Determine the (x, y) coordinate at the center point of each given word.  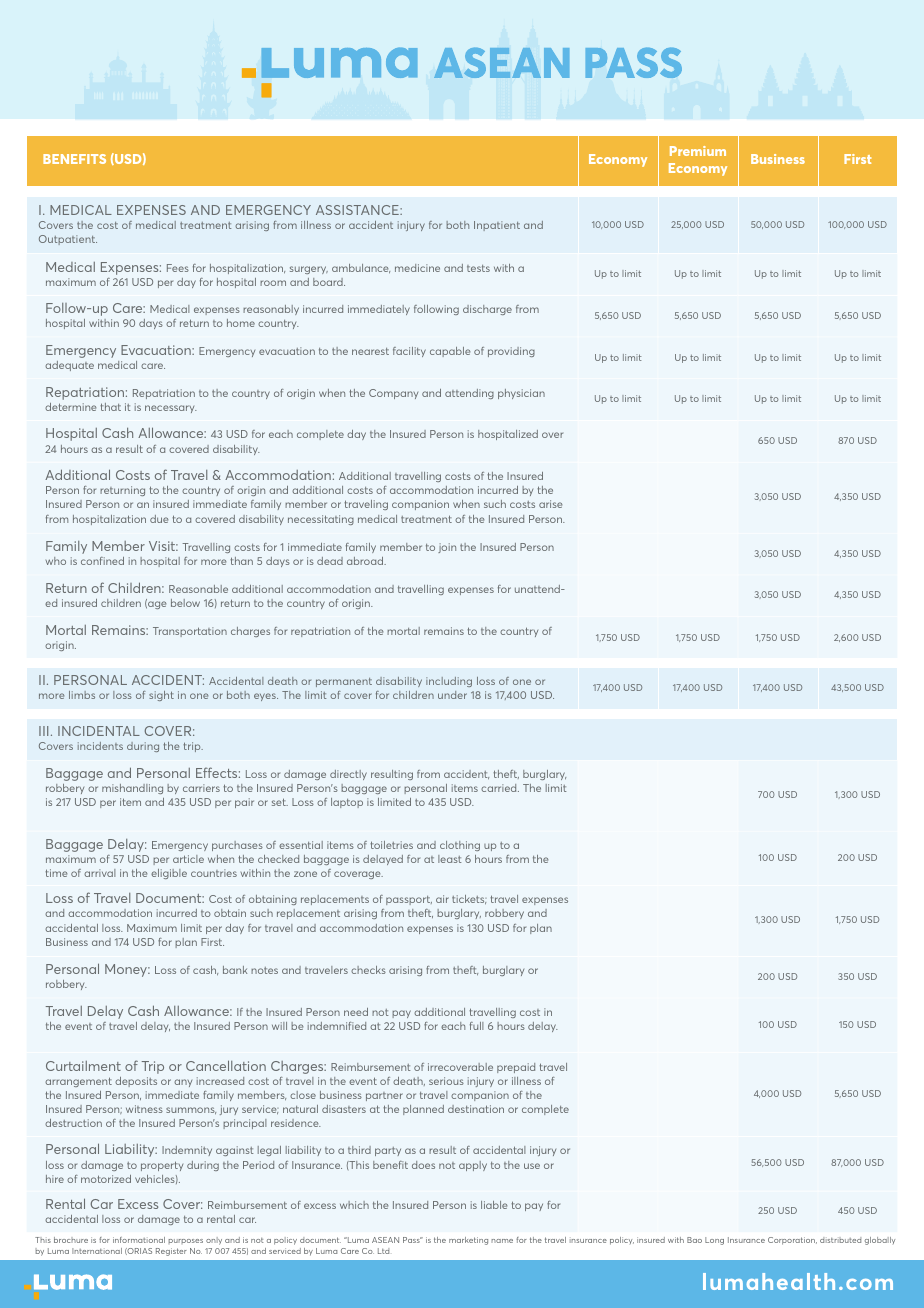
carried (500, 788)
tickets (469, 899)
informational (139, 1240)
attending (469, 394)
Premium (698, 151)
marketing (468, 1241)
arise (550, 504)
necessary (171, 409)
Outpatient (68, 240)
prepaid (516, 1068)
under (452, 695)
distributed (840, 1240)
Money (127, 970)
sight (161, 696)
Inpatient (497, 226)
